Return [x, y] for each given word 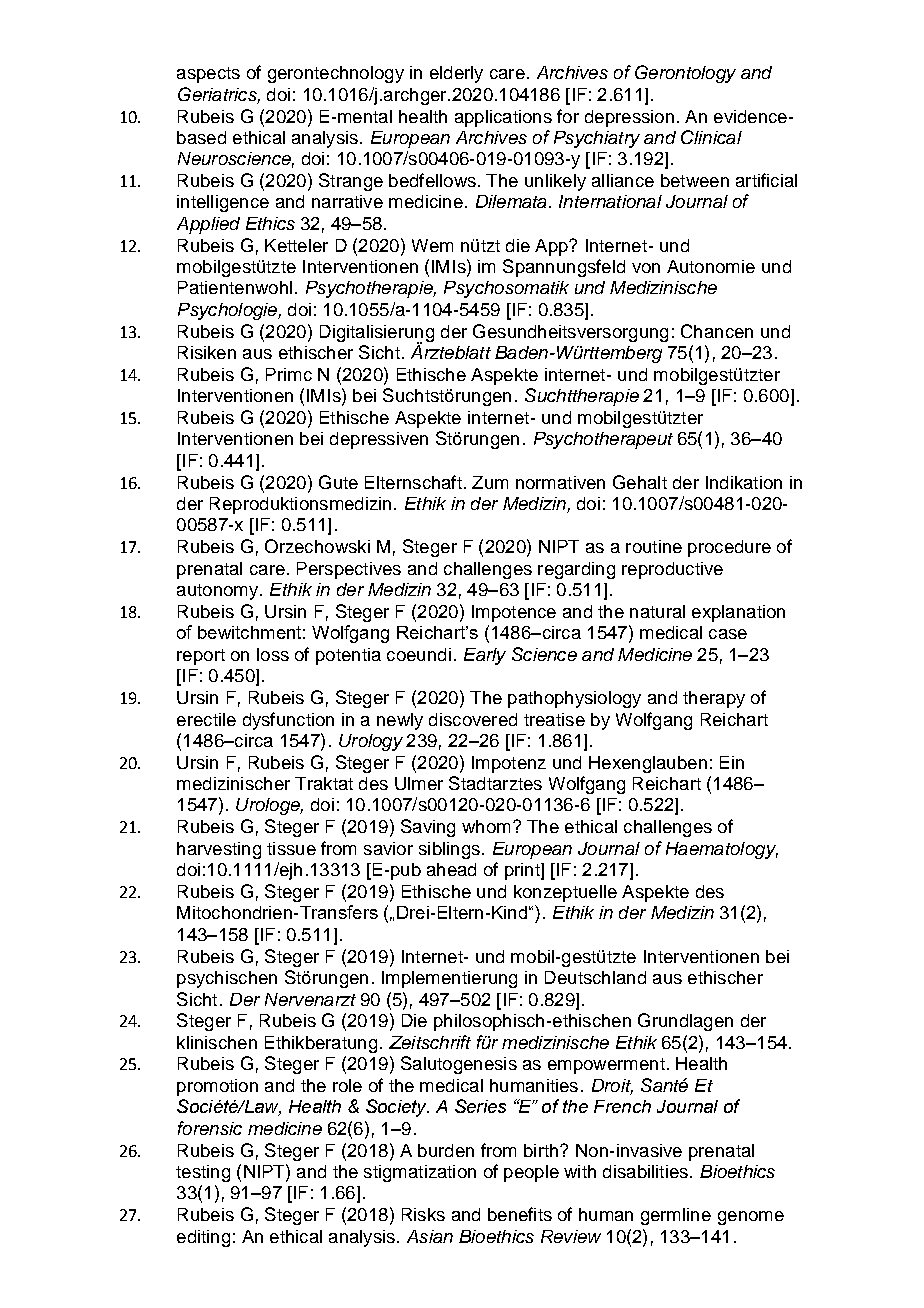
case [728, 634]
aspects [208, 75]
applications [503, 118]
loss [273, 654]
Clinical [711, 137]
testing [203, 1173]
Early [485, 656]
